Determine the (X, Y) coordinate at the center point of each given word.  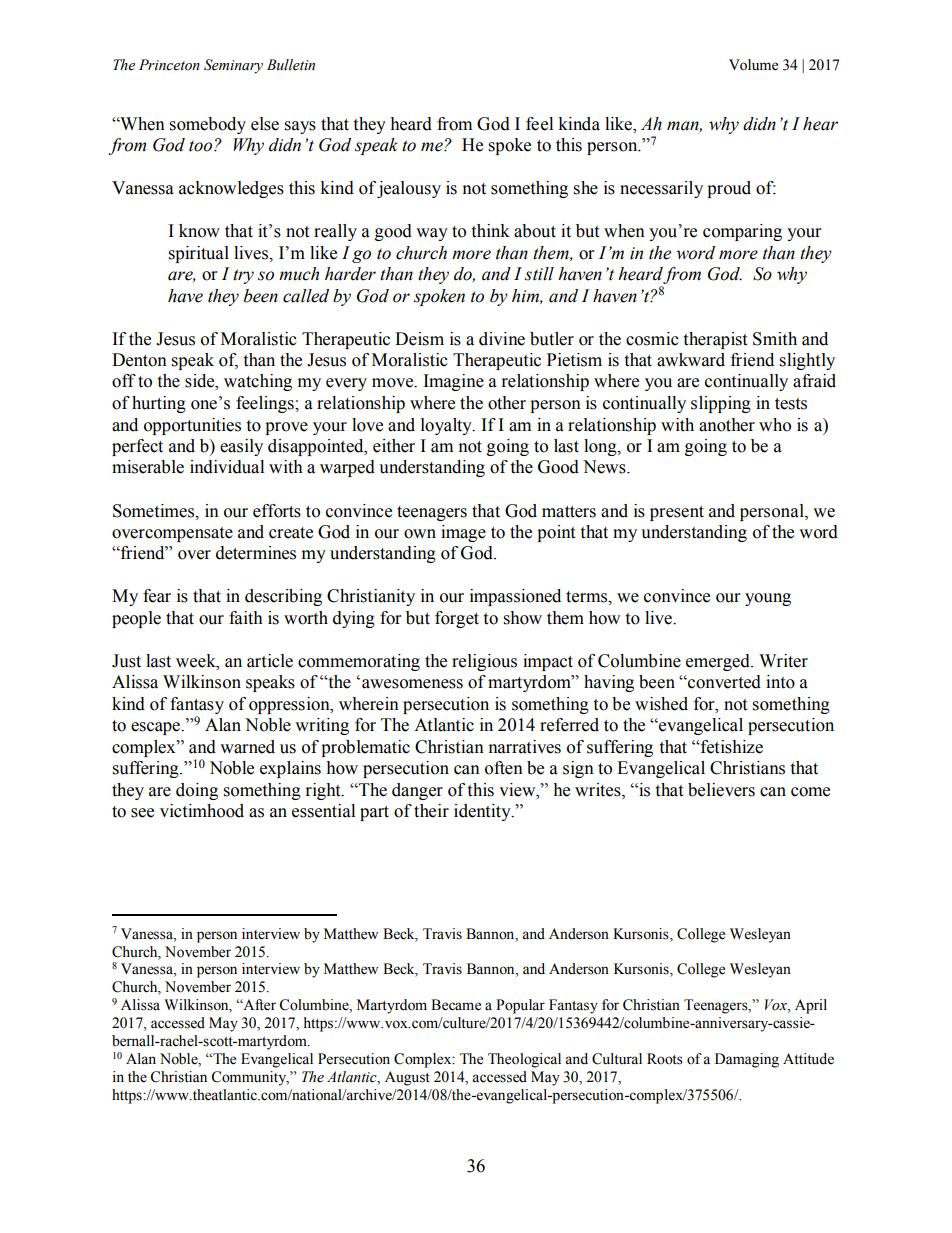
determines (256, 553)
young (768, 599)
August (407, 1078)
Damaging (747, 1060)
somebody (208, 125)
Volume (753, 65)
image (463, 533)
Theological (524, 1060)
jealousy (409, 189)
